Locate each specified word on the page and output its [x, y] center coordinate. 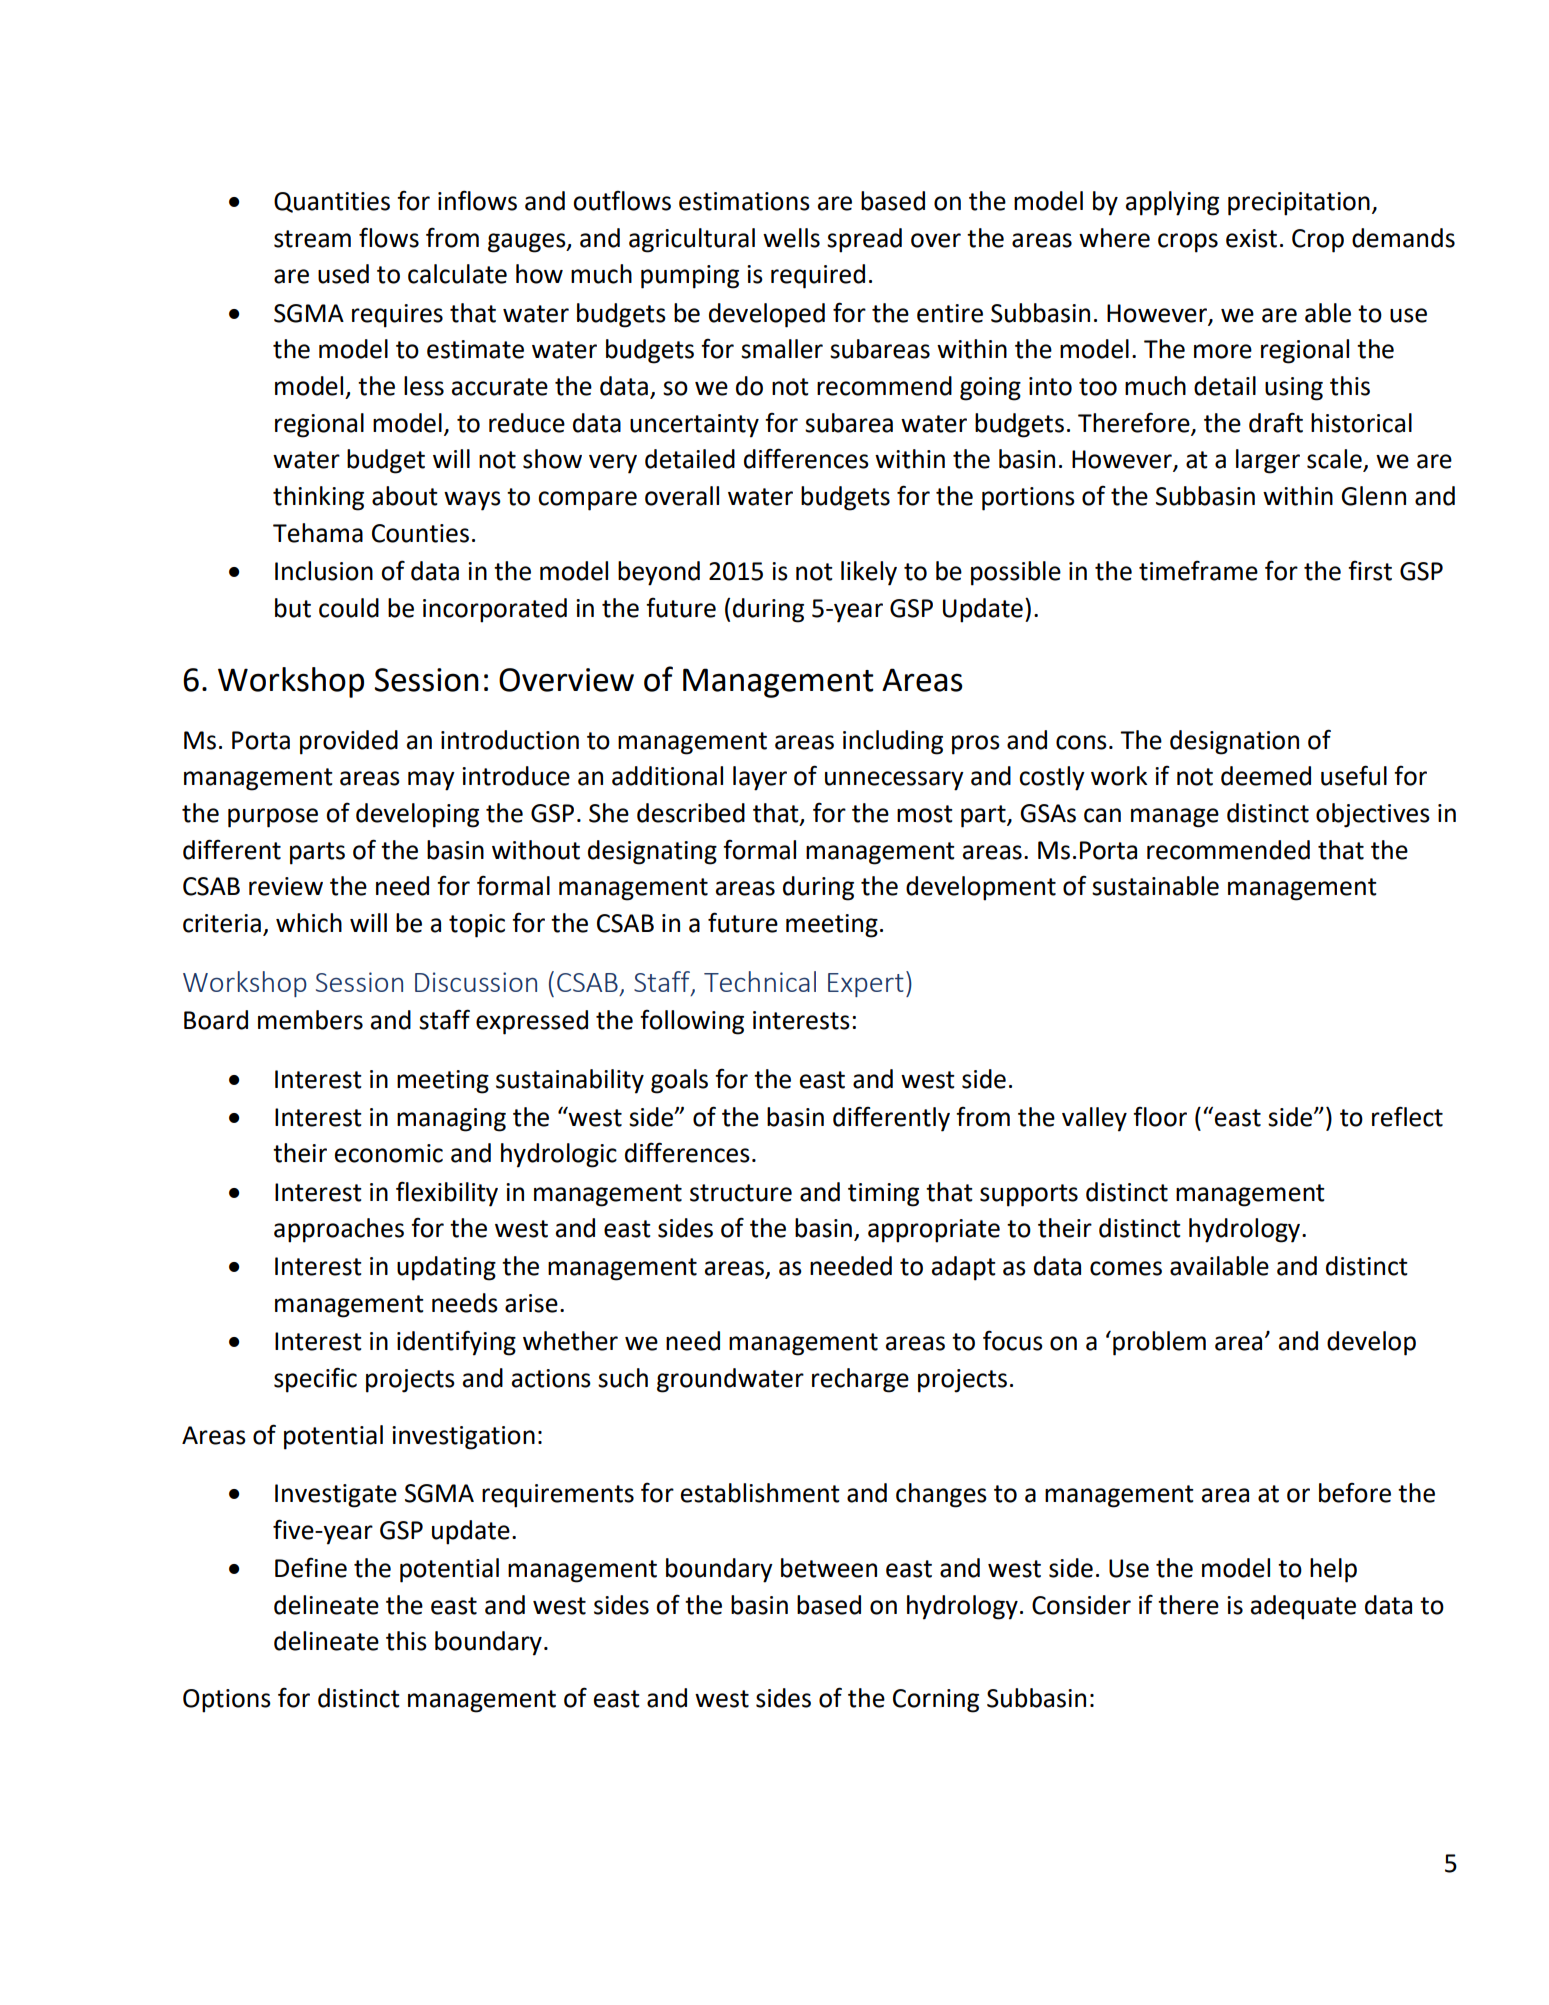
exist [1251, 238]
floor [1160, 1116]
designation [1234, 742]
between [829, 1568]
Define [311, 1567]
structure [741, 1193]
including [893, 742]
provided [349, 742]
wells [791, 238]
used [343, 274]
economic [389, 1153]
